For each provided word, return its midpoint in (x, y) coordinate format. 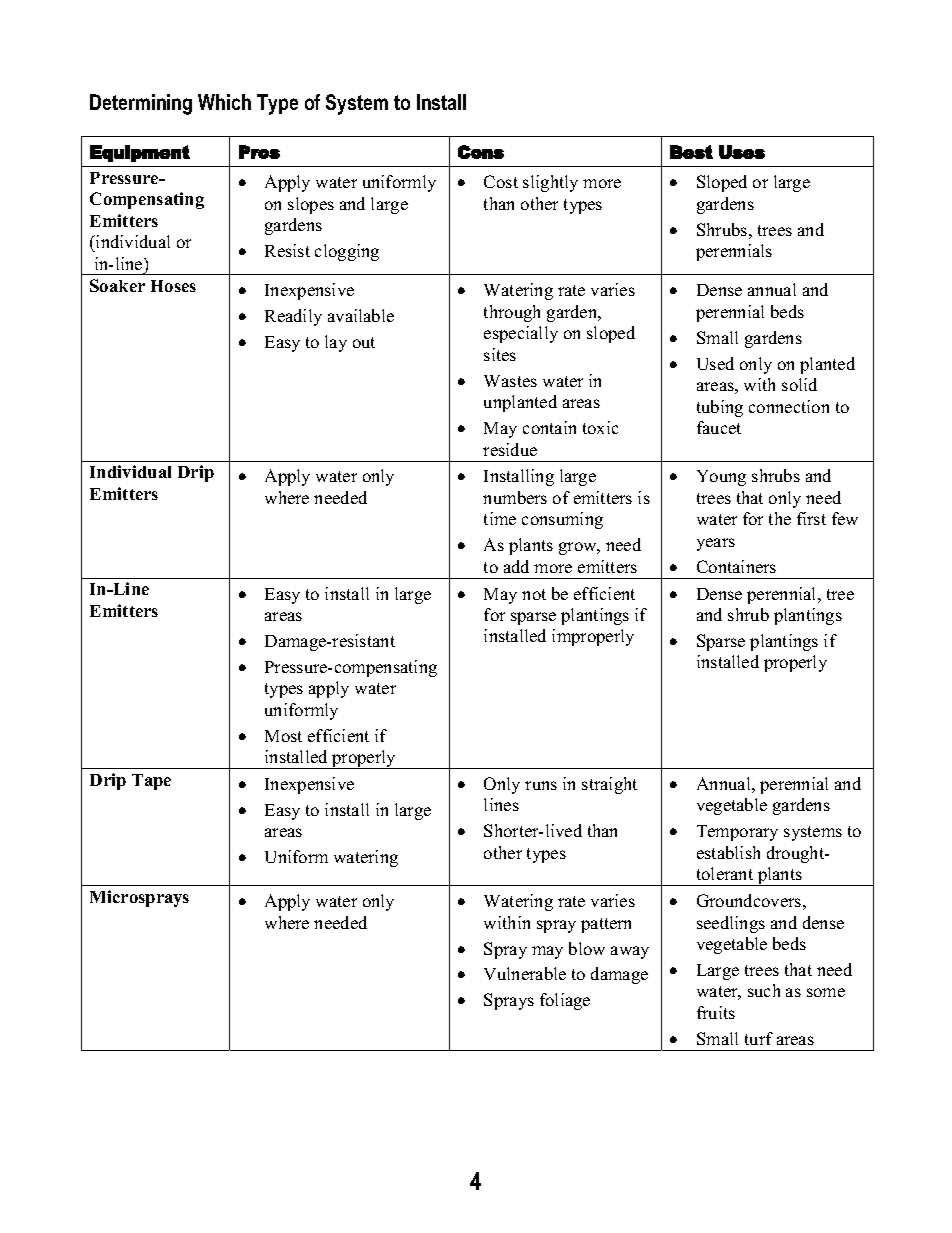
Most (283, 736)
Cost (501, 181)
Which (224, 102)
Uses (742, 152)
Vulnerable (525, 973)
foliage (565, 1001)
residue (510, 449)
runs (541, 785)
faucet (719, 427)
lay (336, 343)
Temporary (737, 833)
